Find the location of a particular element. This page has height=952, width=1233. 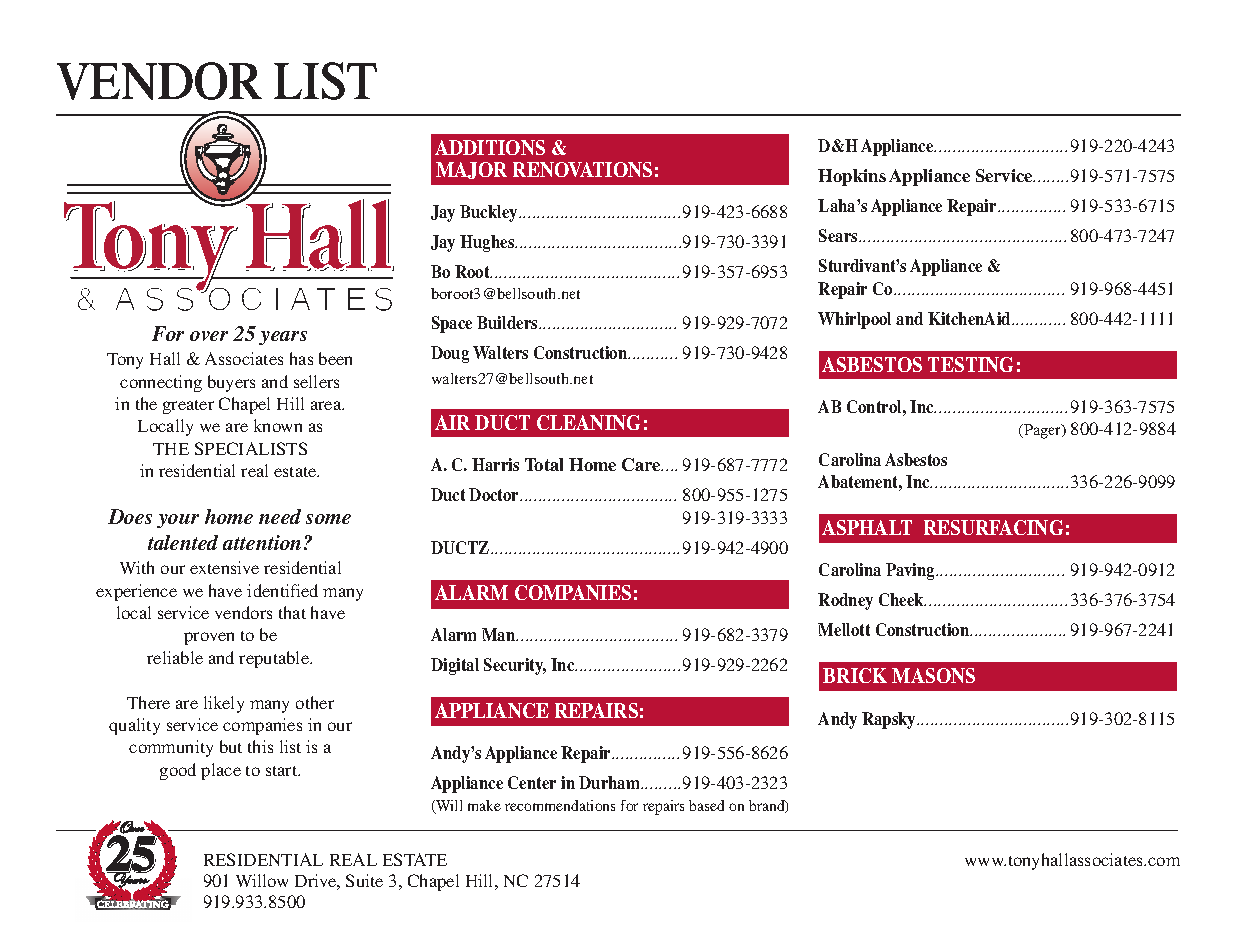

Whirlpool is located at coordinates (854, 320).
